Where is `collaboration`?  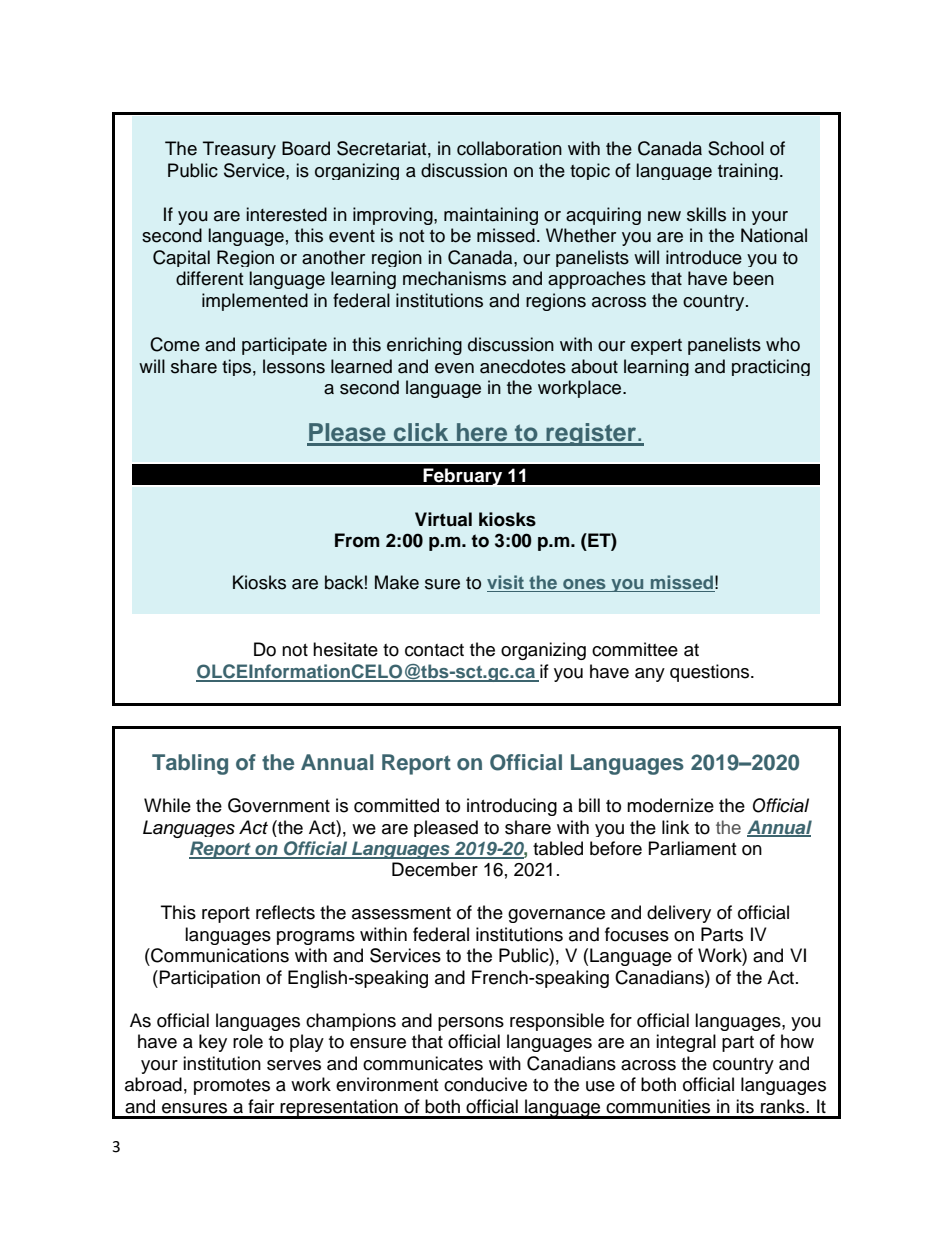
collaboration is located at coordinates (509, 148).
